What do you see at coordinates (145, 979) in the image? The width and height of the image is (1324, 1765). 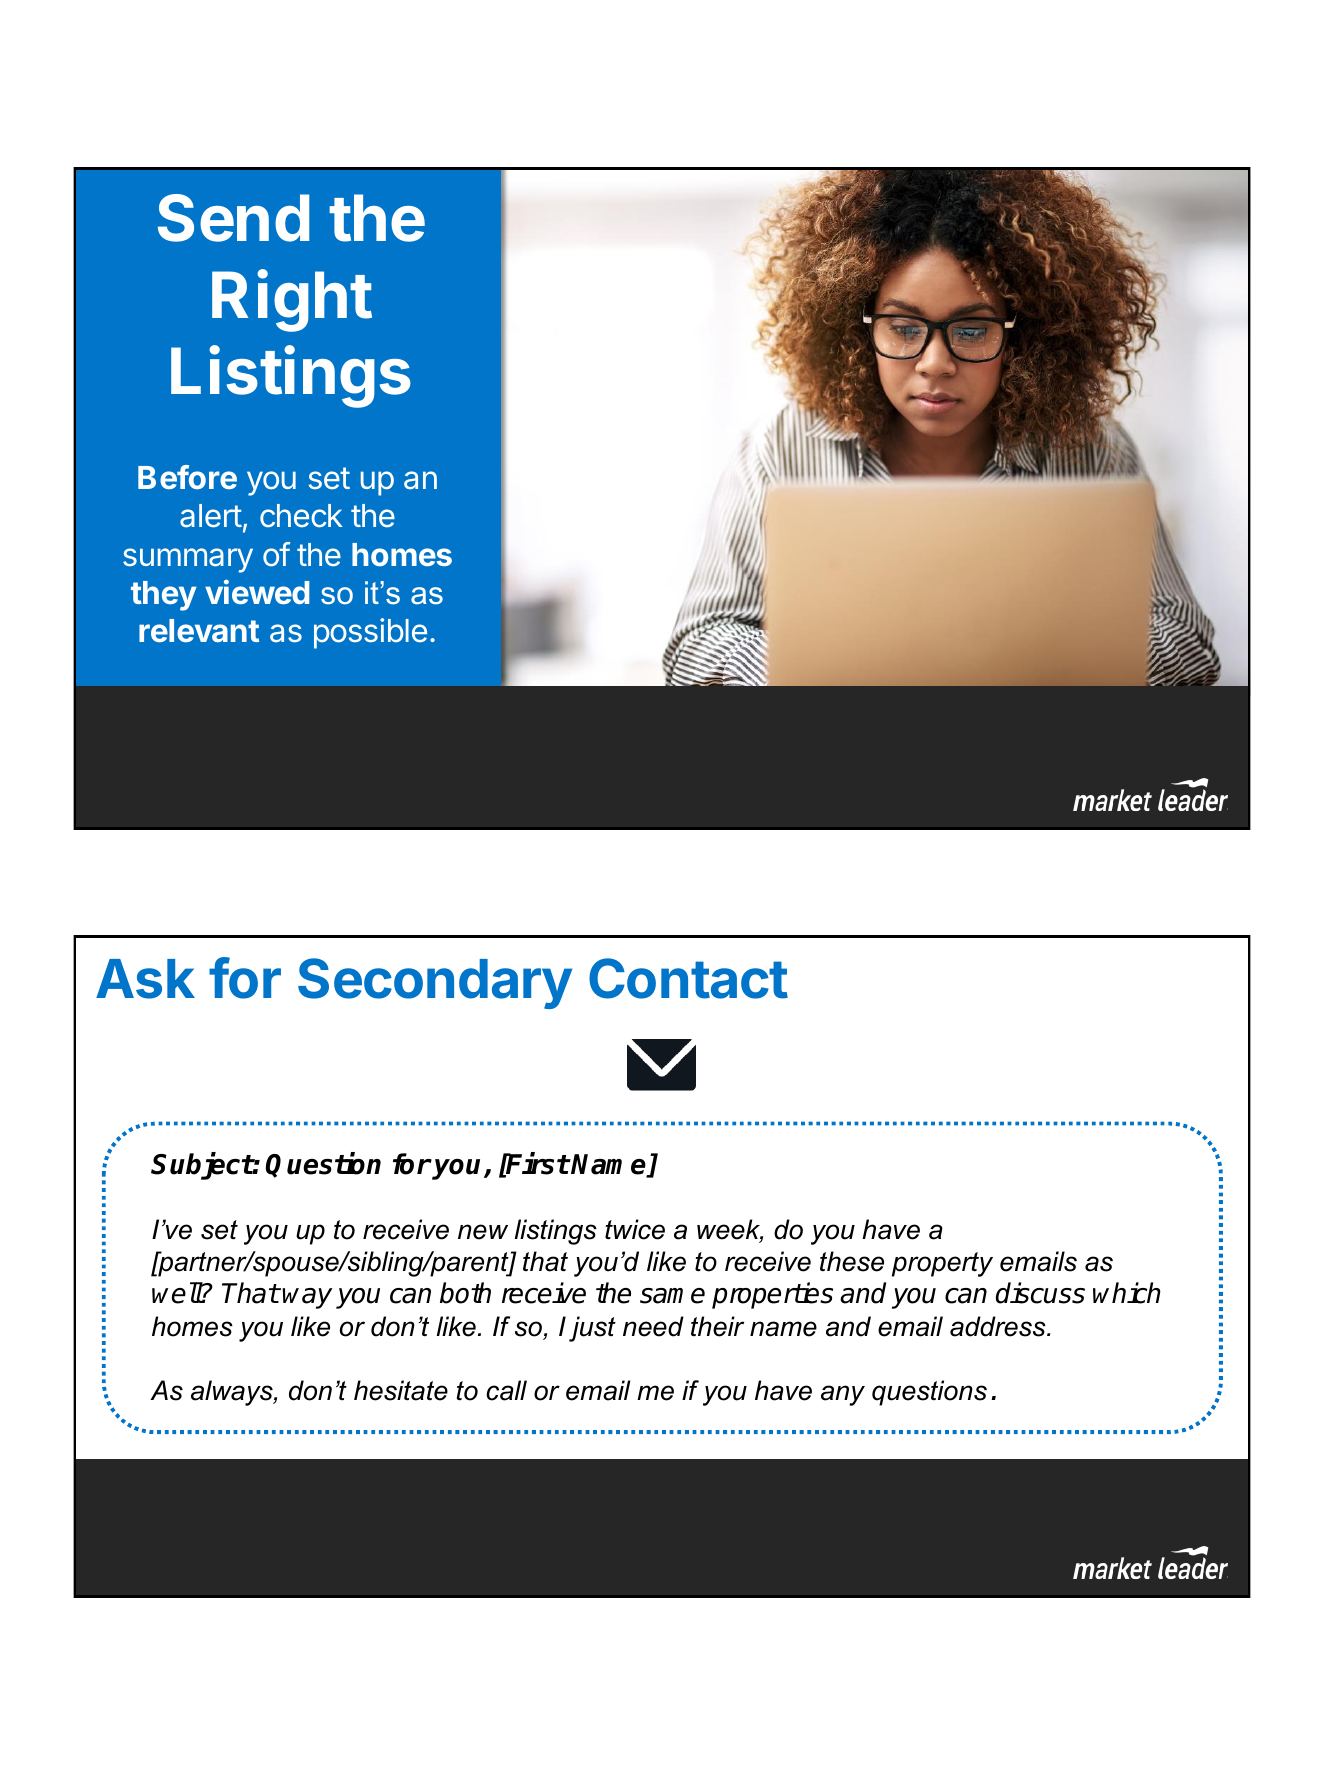 I see `Ask` at bounding box center [145, 979].
